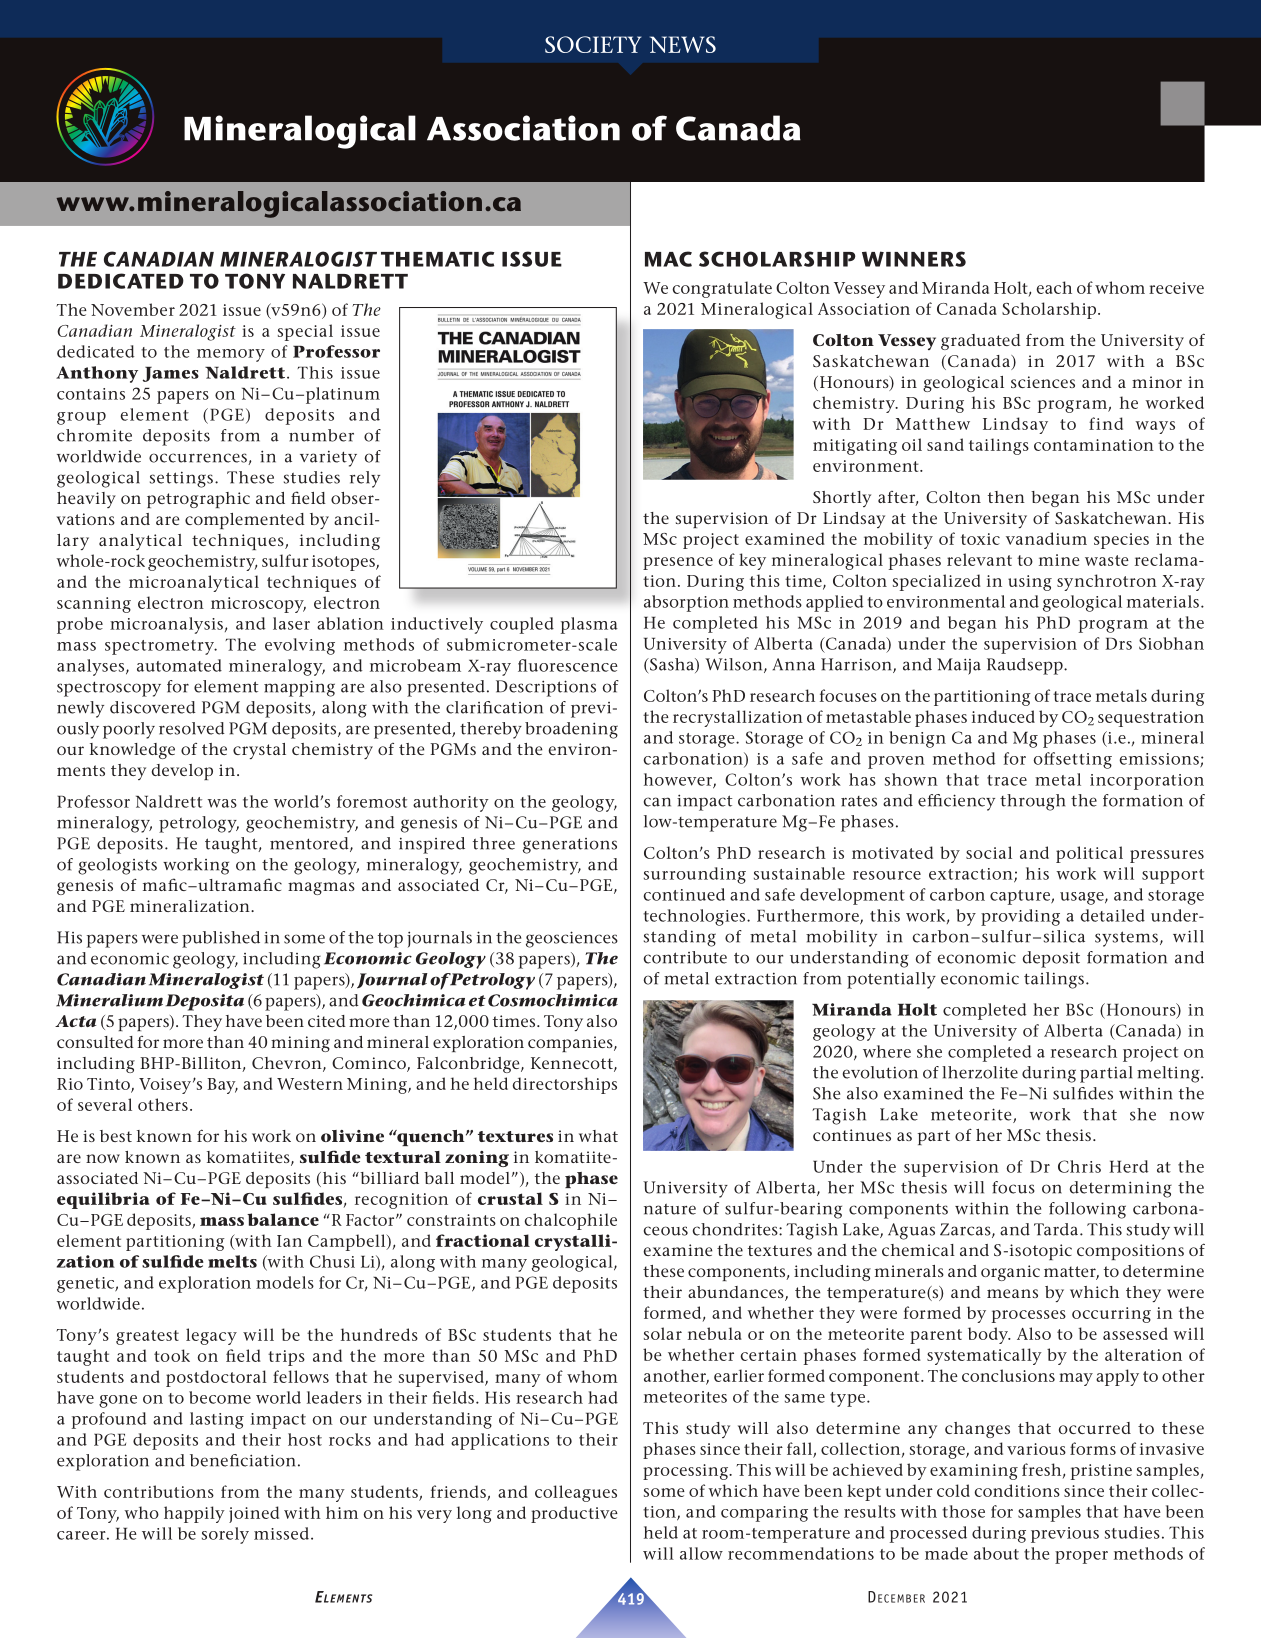  Describe the element at coordinates (133, 309) in the document. I see `November` at that location.
